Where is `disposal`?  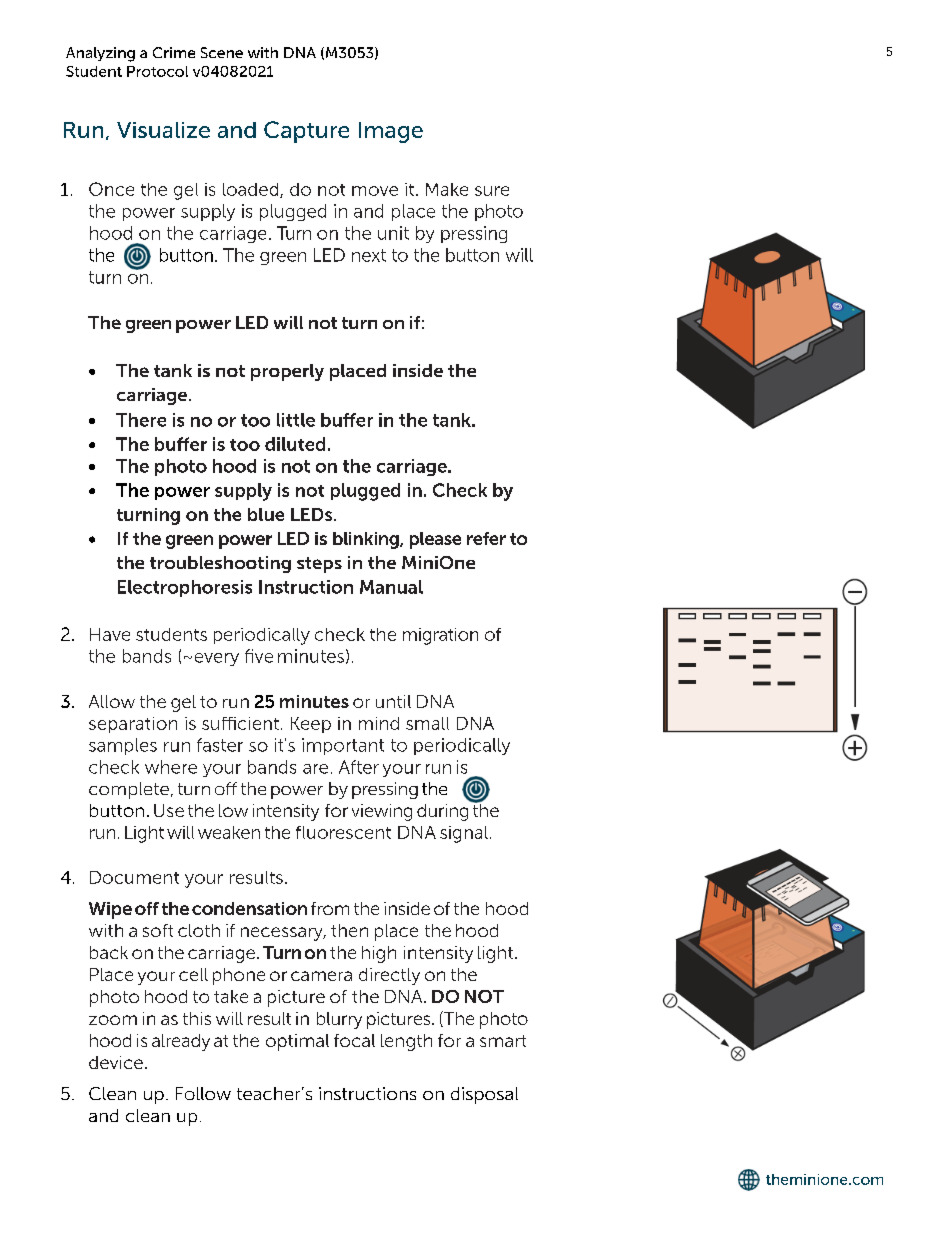 disposal is located at coordinates (484, 1095).
